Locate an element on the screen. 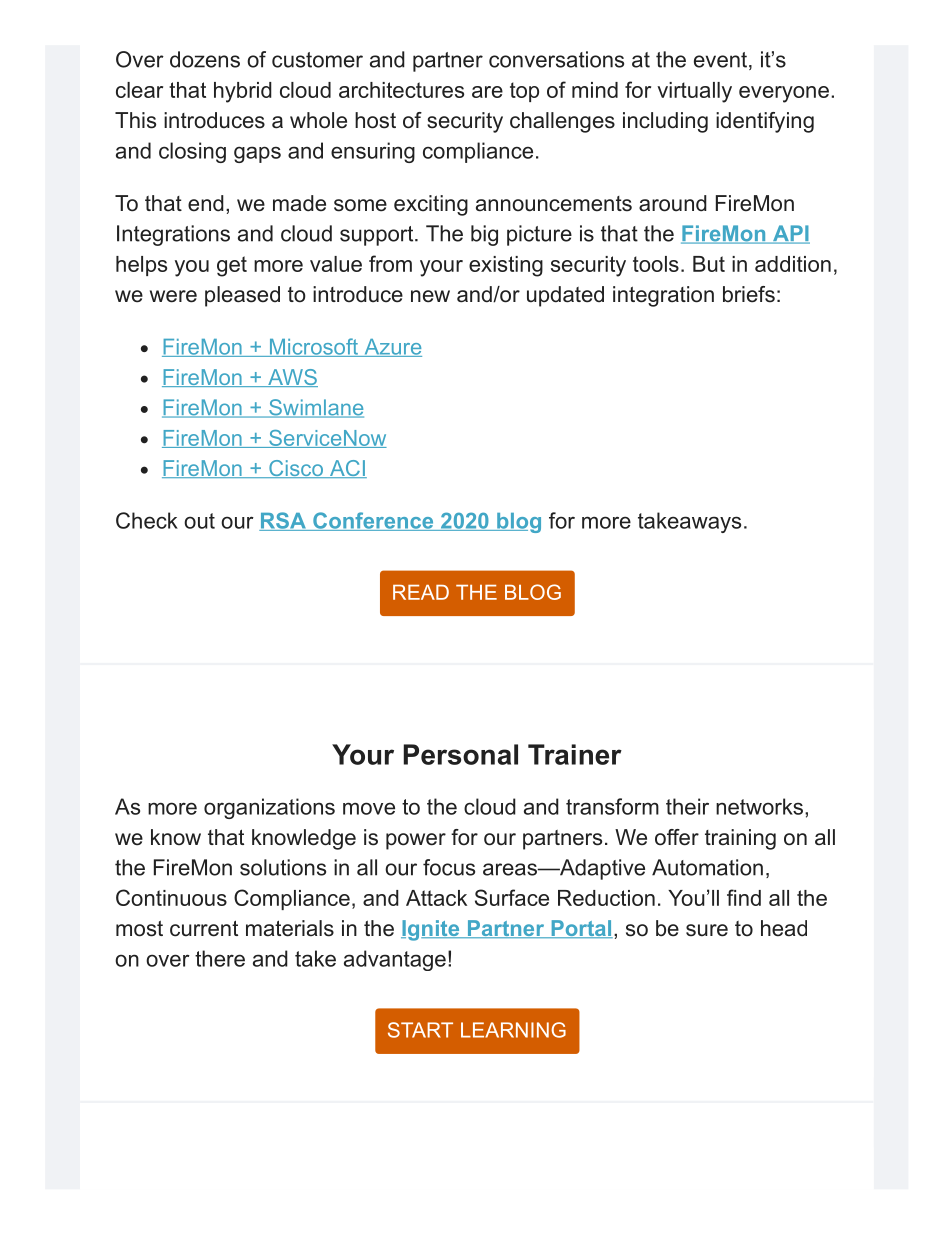  Trainer is located at coordinates (575, 754).
